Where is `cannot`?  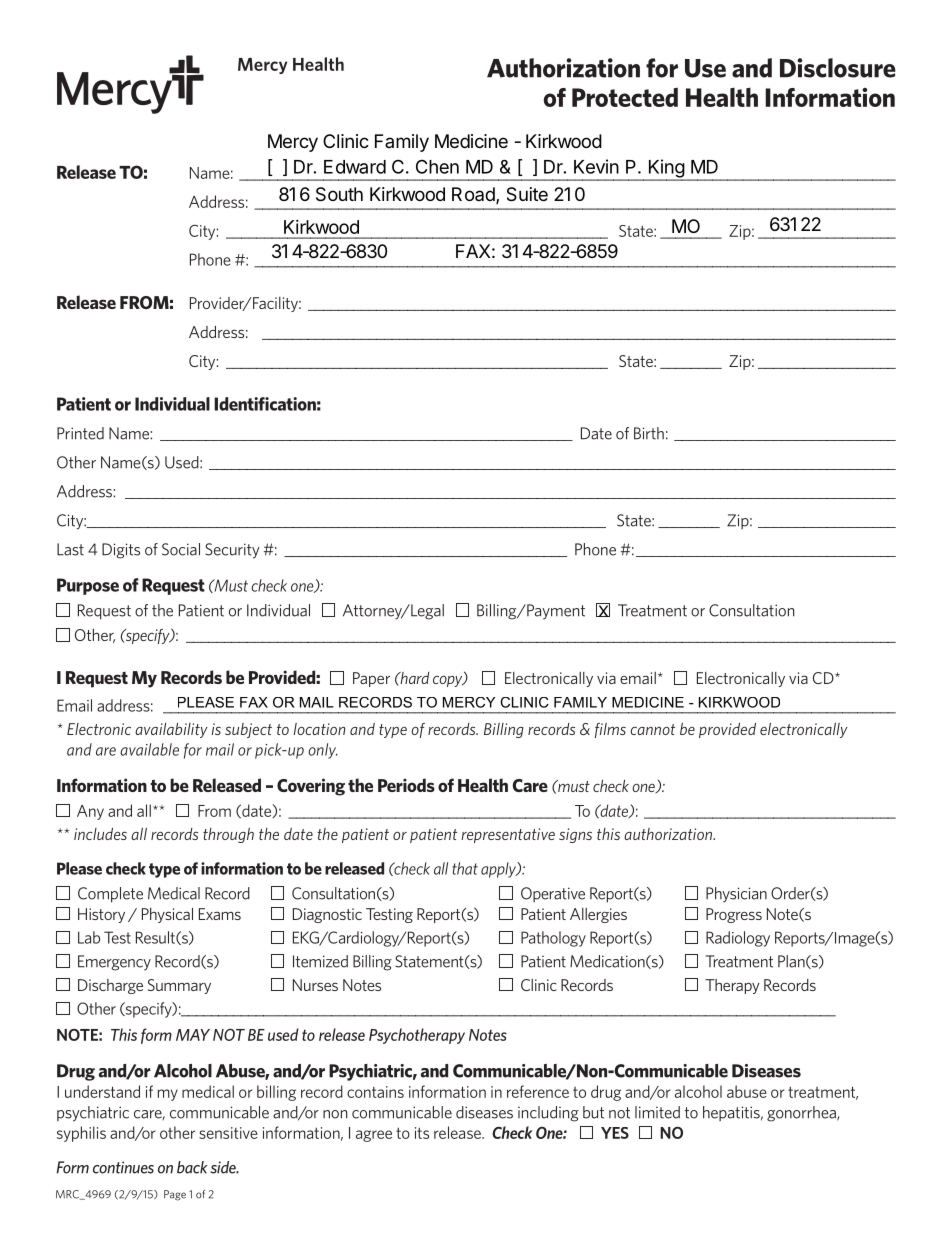 cannot is located at coordinates (652, 729).
